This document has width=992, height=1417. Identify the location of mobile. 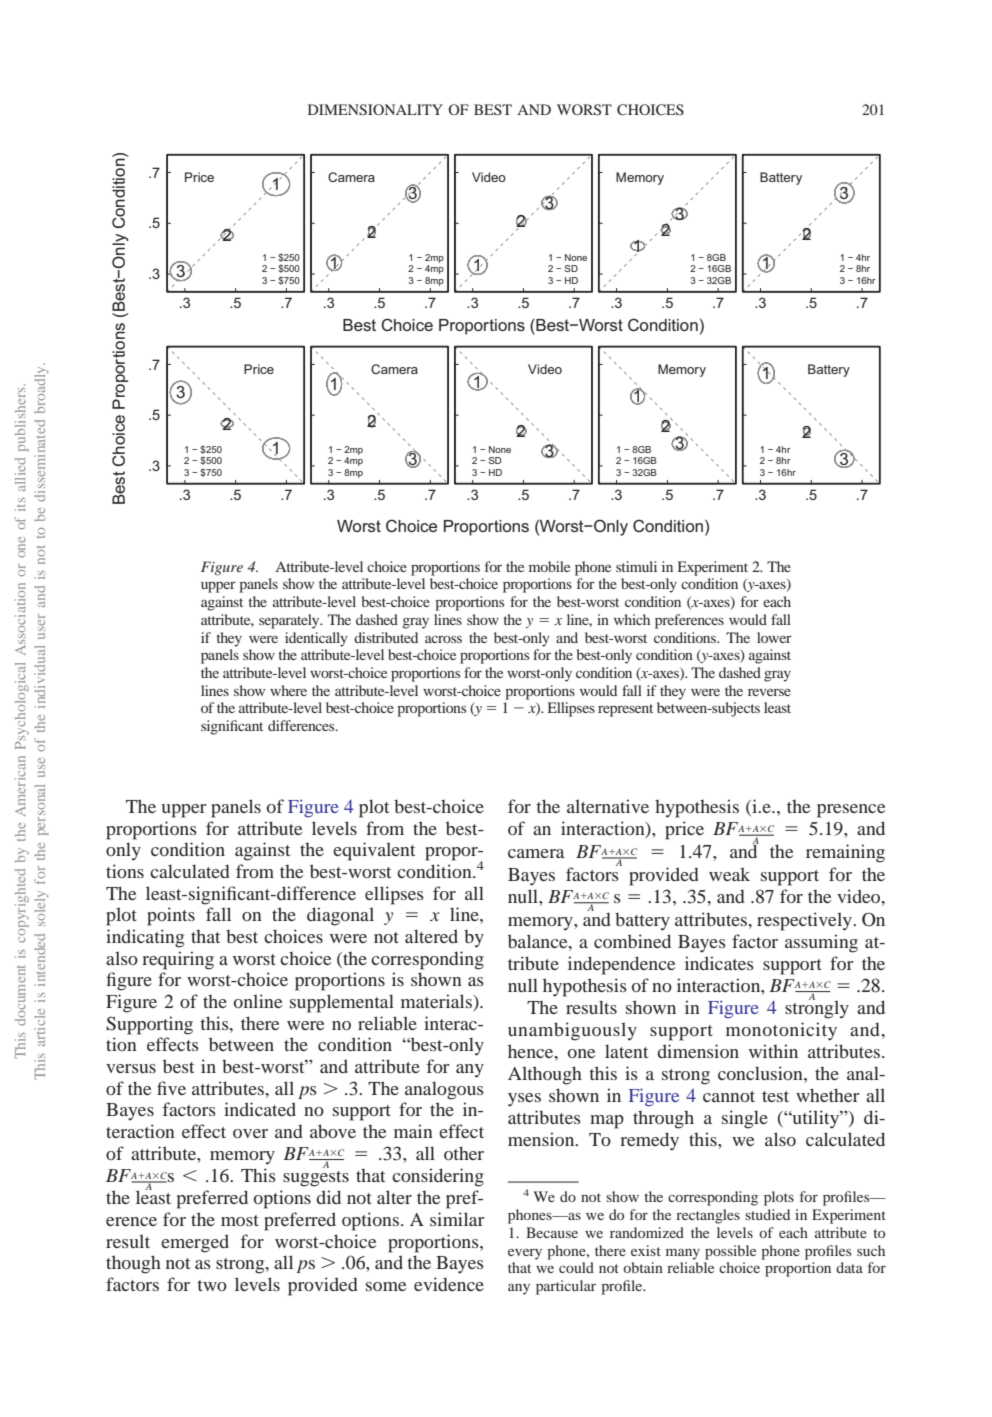
(549, 566).
